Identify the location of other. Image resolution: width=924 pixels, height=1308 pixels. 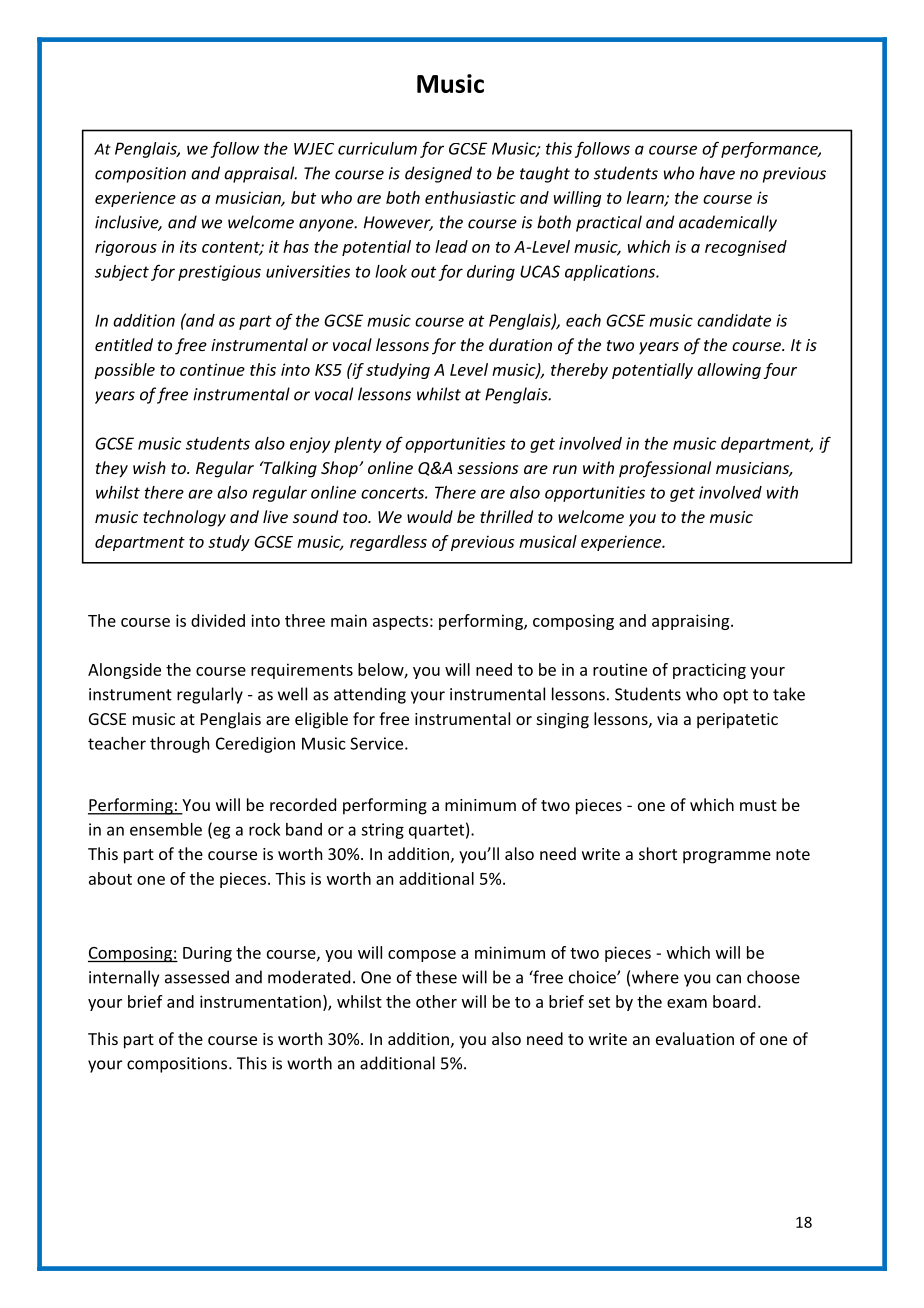
(436, 1001).
